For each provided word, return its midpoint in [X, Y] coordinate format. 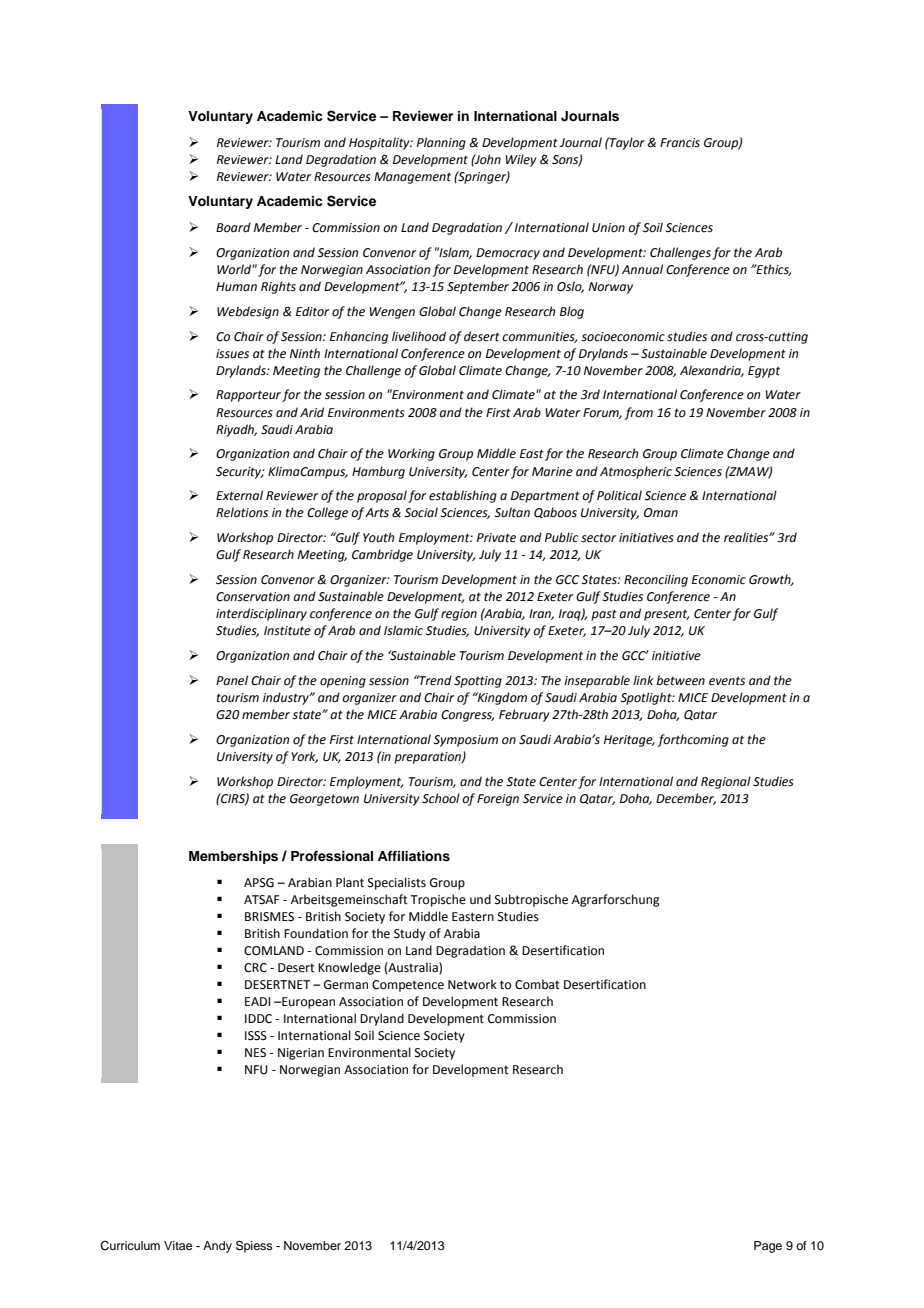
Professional [332, 856]
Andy [217, 1247]
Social [421, 512]
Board [233, 227]
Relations [242, 512]
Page [768, 1247]
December [686, 799]
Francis [680, 143]
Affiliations [414, 856]
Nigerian [301, 1054]
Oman [661, 513]
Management [412, 178]
